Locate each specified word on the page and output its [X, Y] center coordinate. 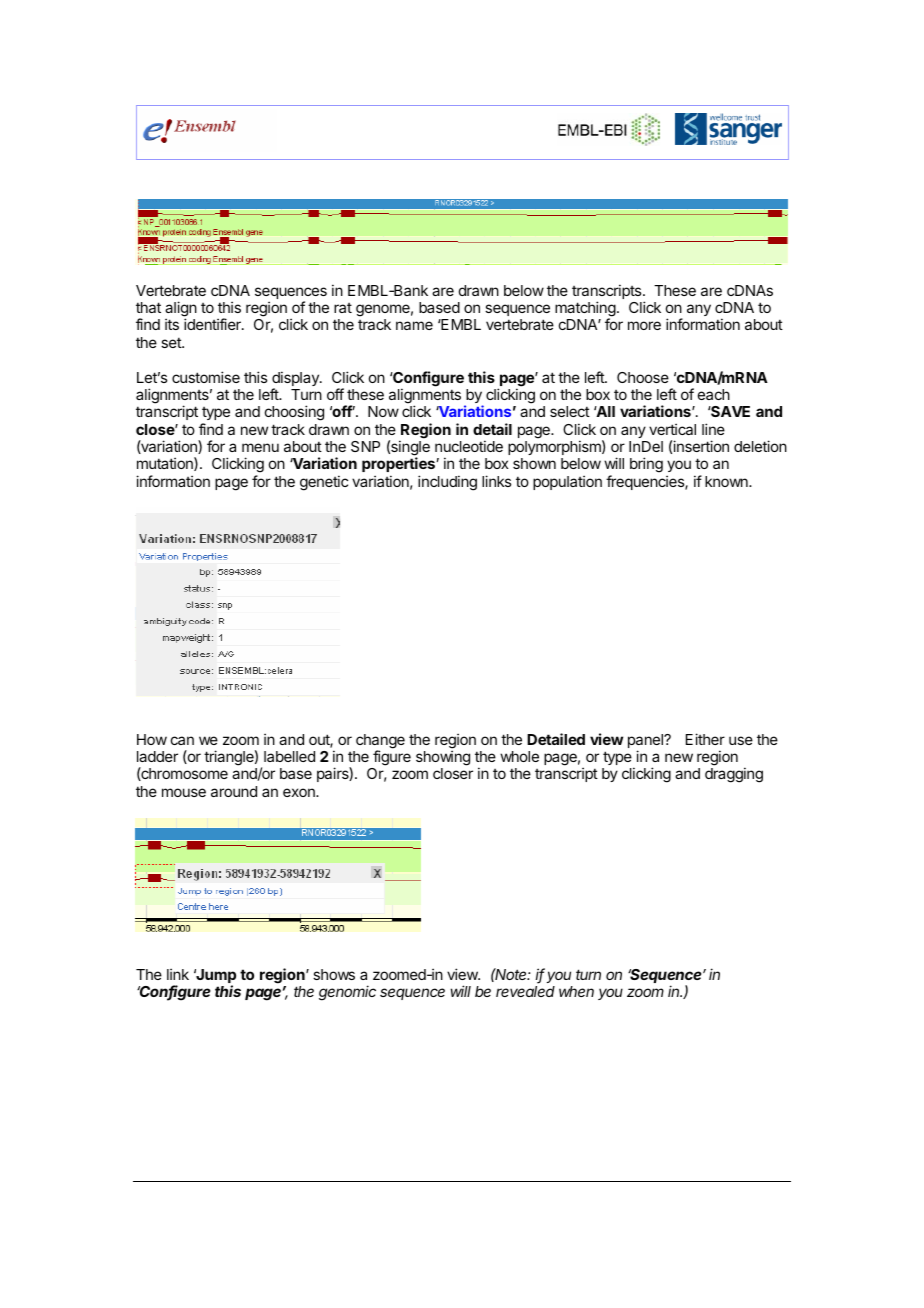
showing [443, 758]
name [414, 325]
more [644, 325]
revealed [525, 991]
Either [705, 739]
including [447, 483]
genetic [324, 483]
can [182, 740]
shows [334, 974]
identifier [213, 324]
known [727, 481]
